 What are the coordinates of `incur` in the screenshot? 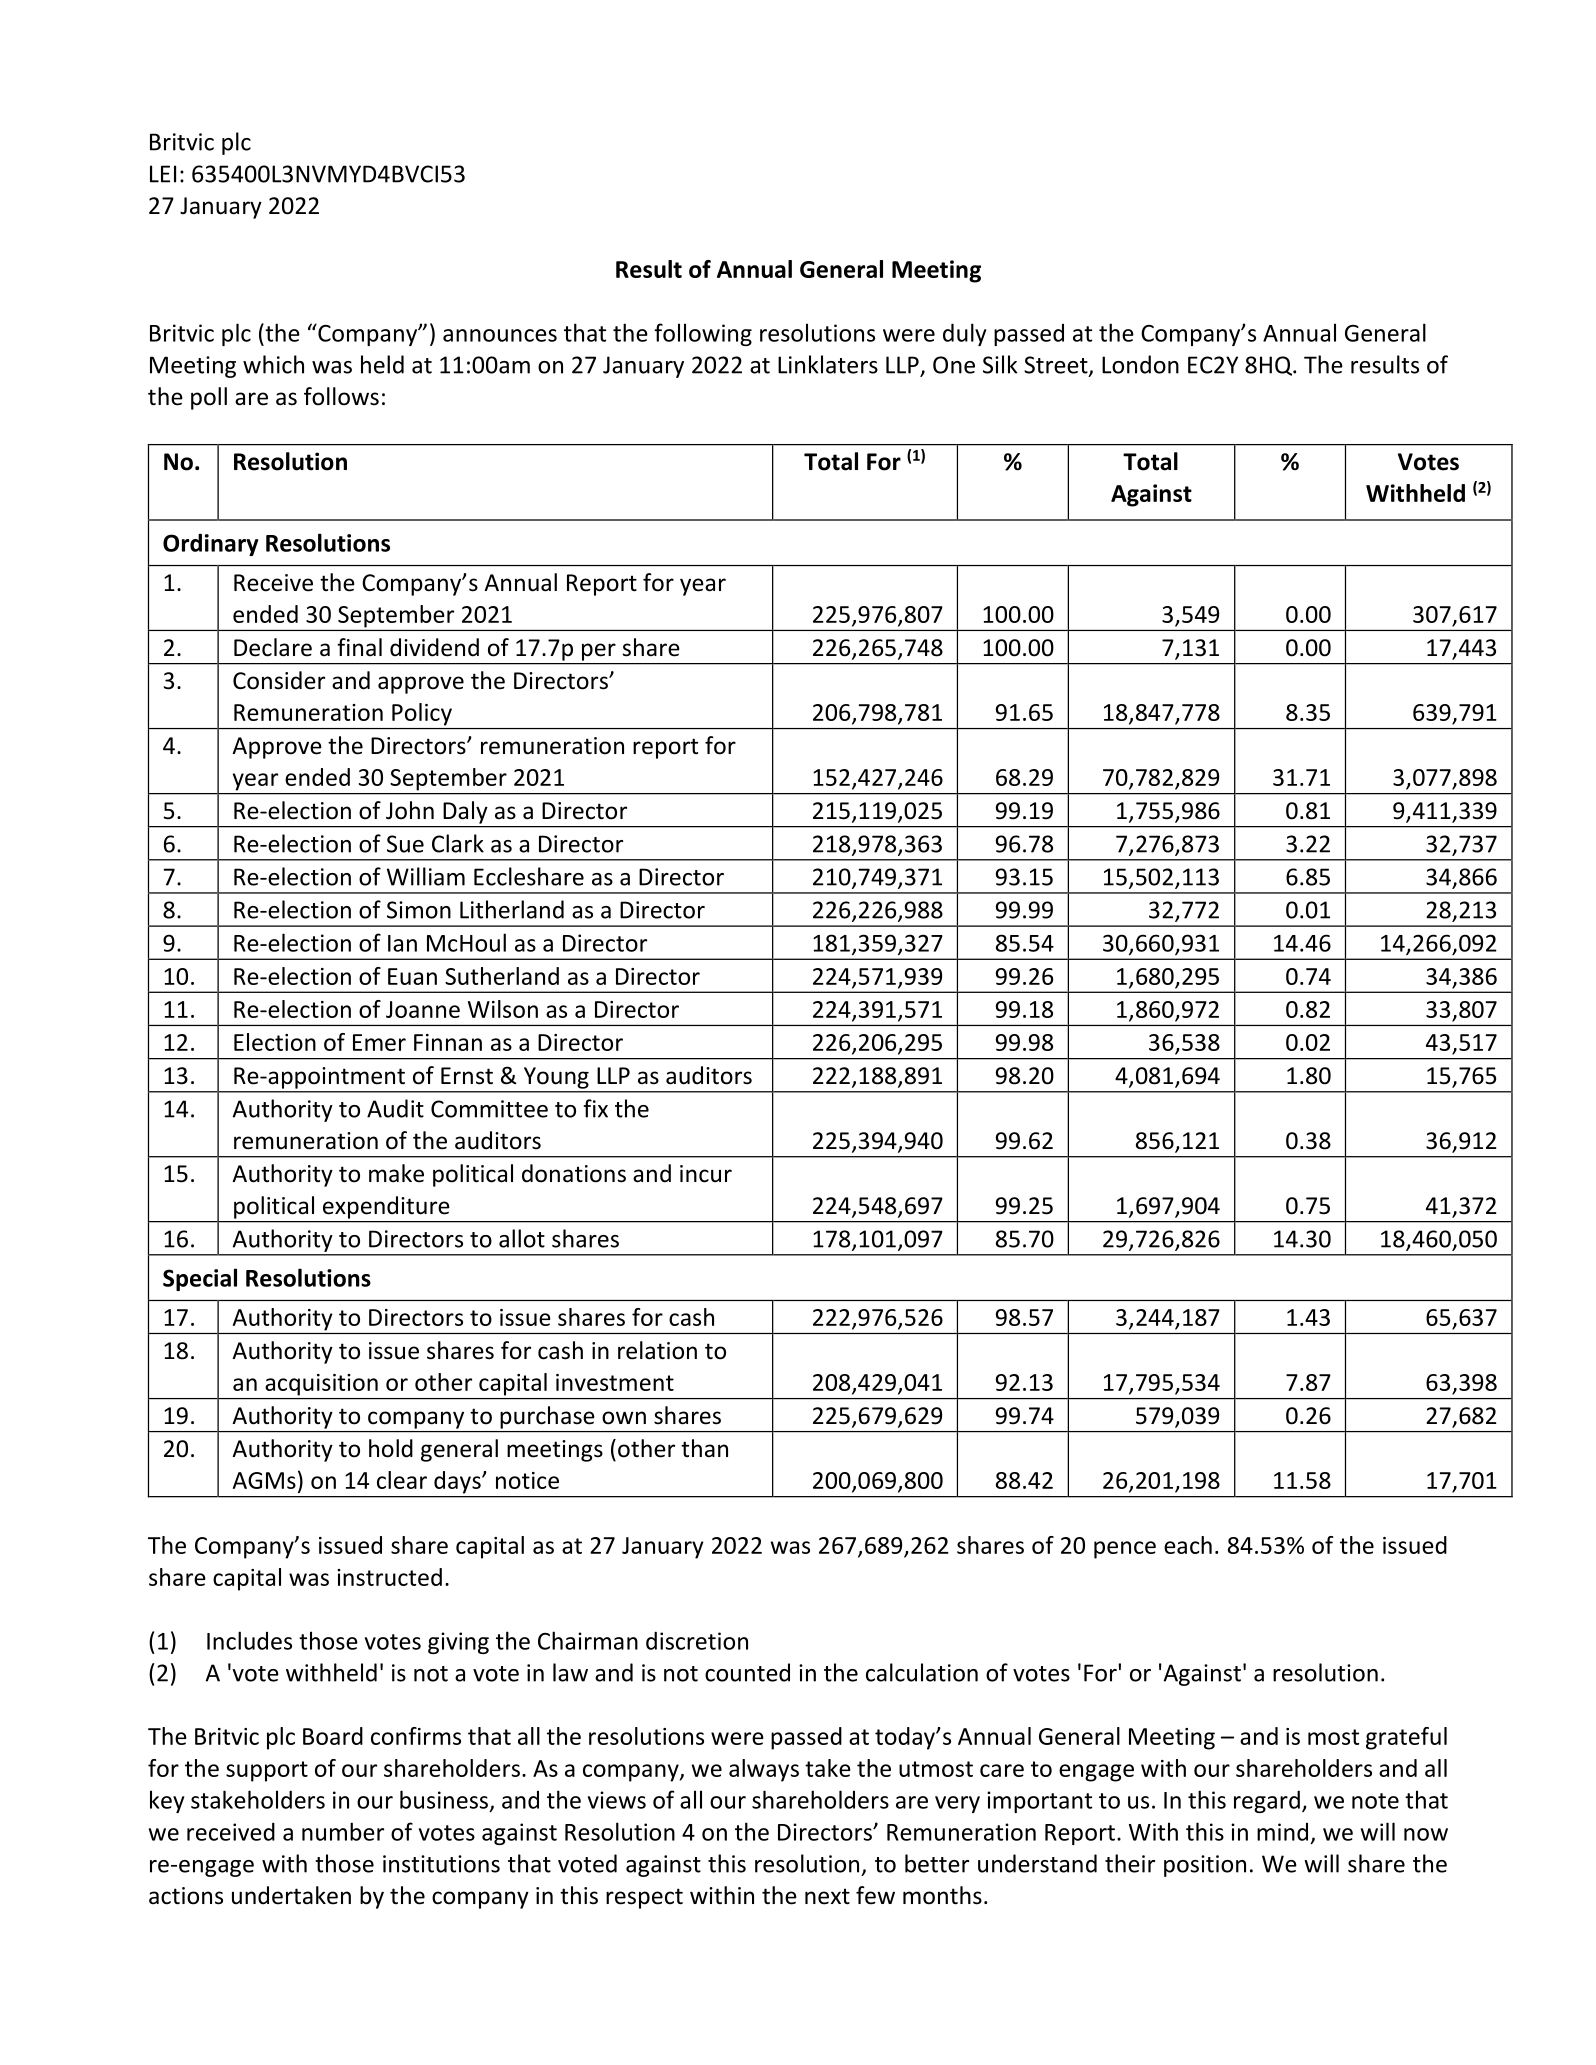 It's located at (706, 1174).
